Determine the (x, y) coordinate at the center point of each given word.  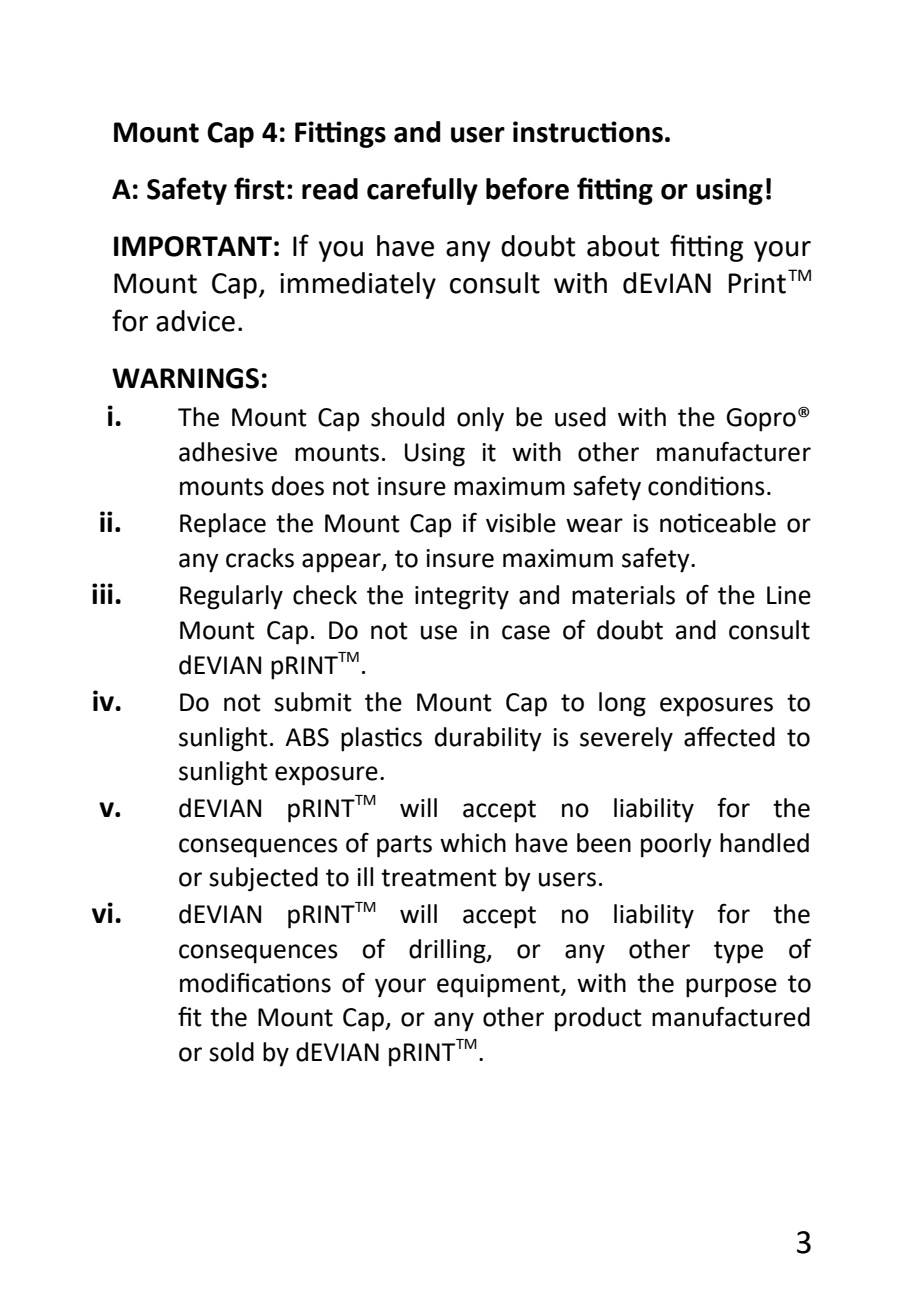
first (259, 188)
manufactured (731, 1016)
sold (231, 1052)
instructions (588, 132)
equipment (499, 986)
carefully (422, 191)
